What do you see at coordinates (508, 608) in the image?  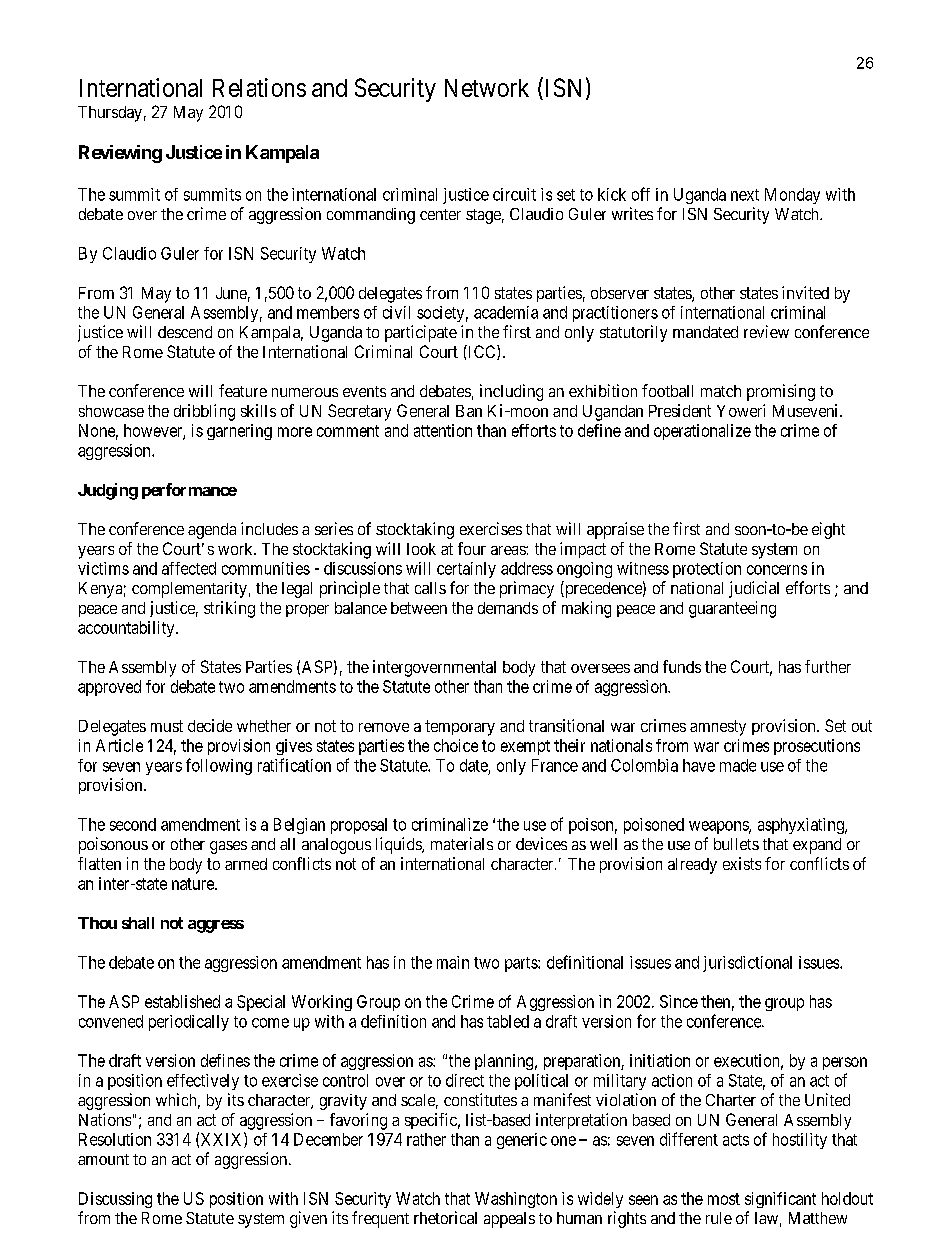 I see `demands` at bounding box center [508, 608].
